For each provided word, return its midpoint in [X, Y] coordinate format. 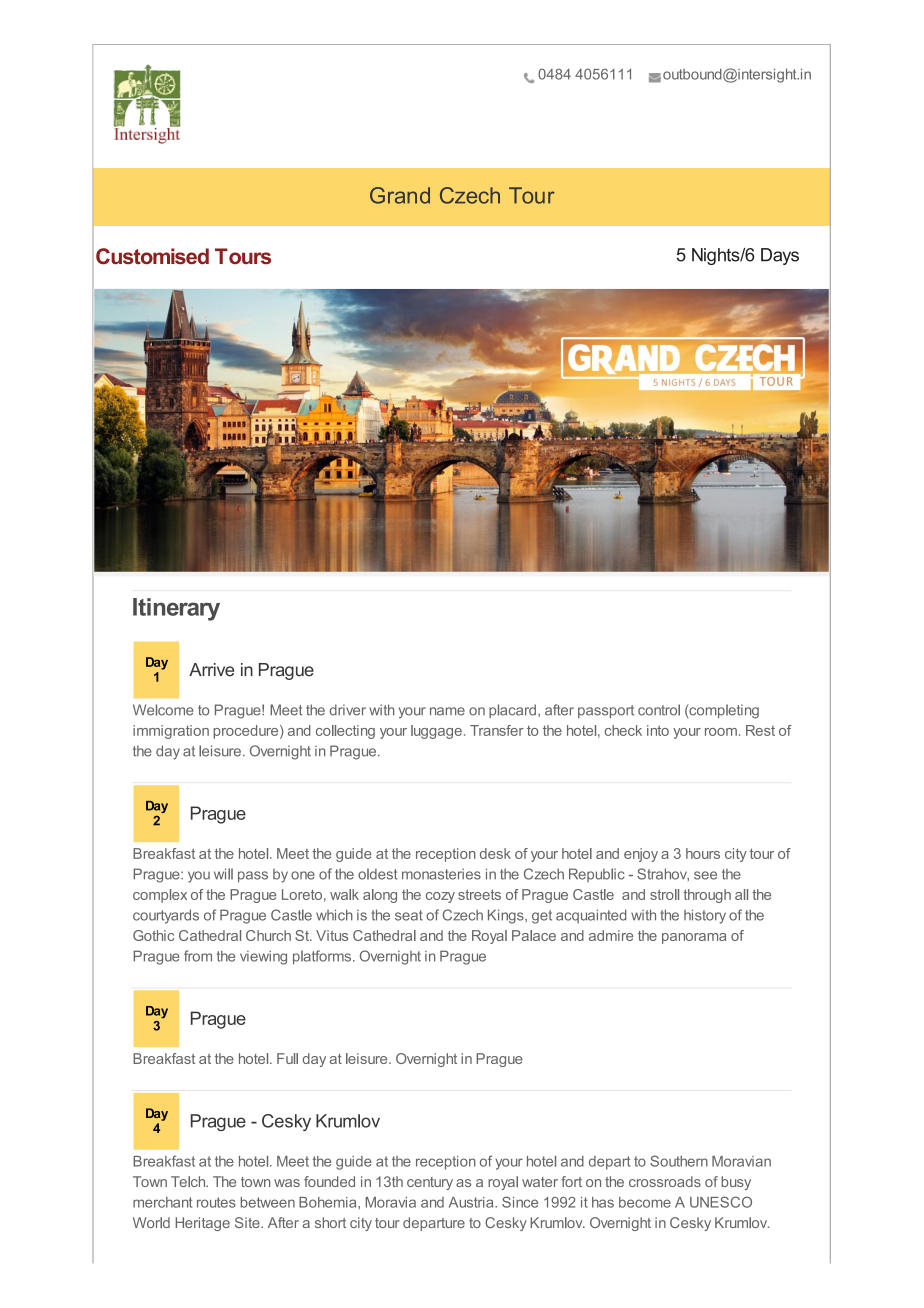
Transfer [497, 730]
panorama [694, 938]
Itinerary [176, 609]
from [198, 956]
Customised [152, 256]
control [659, 710]
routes [216, 1202]
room [721, 732]
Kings [507, 916]
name [447, 711]
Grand [400, 195]
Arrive [211, 670]
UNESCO [721, 1202]
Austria [472, 1202]
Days [780, 256]
